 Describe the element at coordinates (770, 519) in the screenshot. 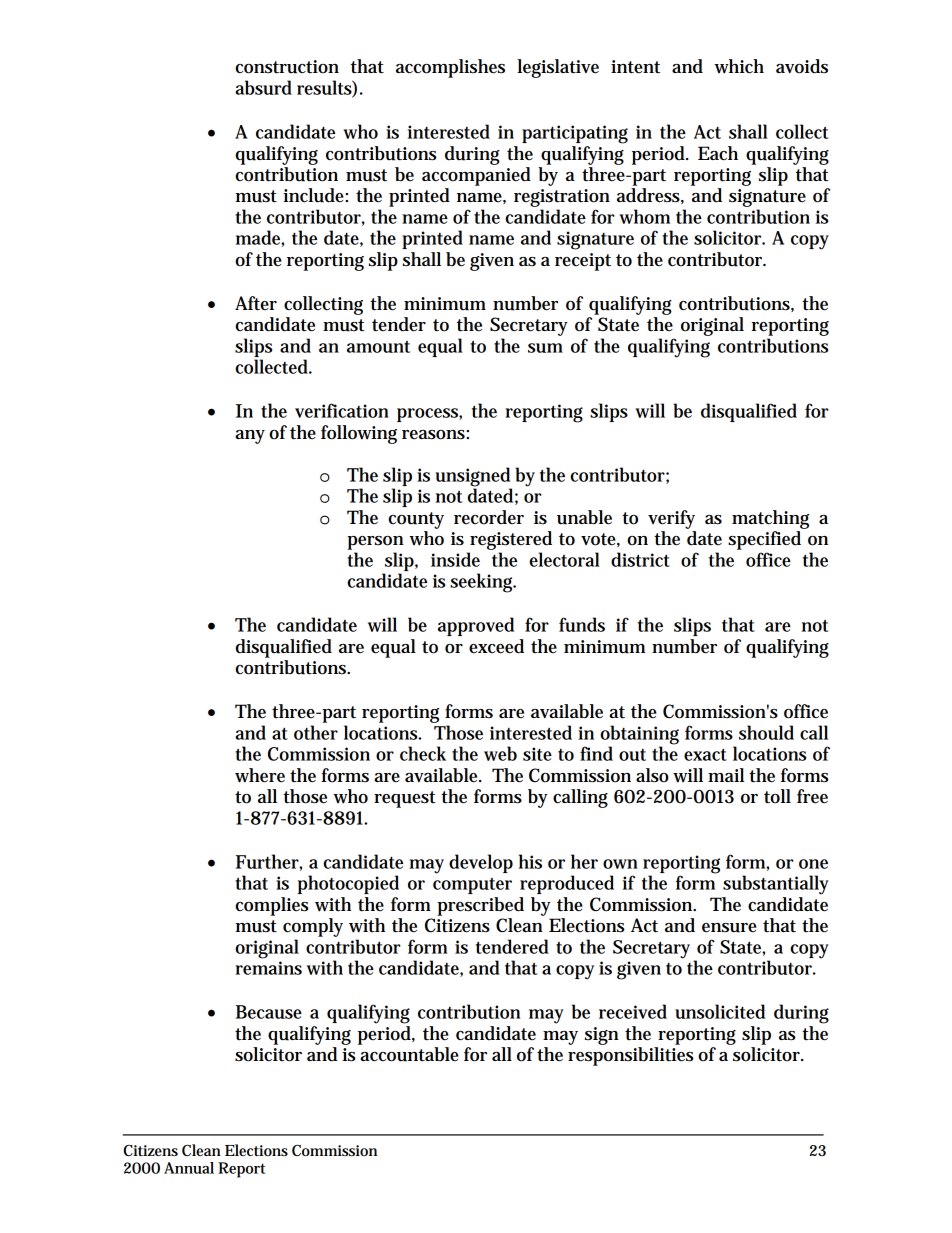

I see `matching` at that location.
